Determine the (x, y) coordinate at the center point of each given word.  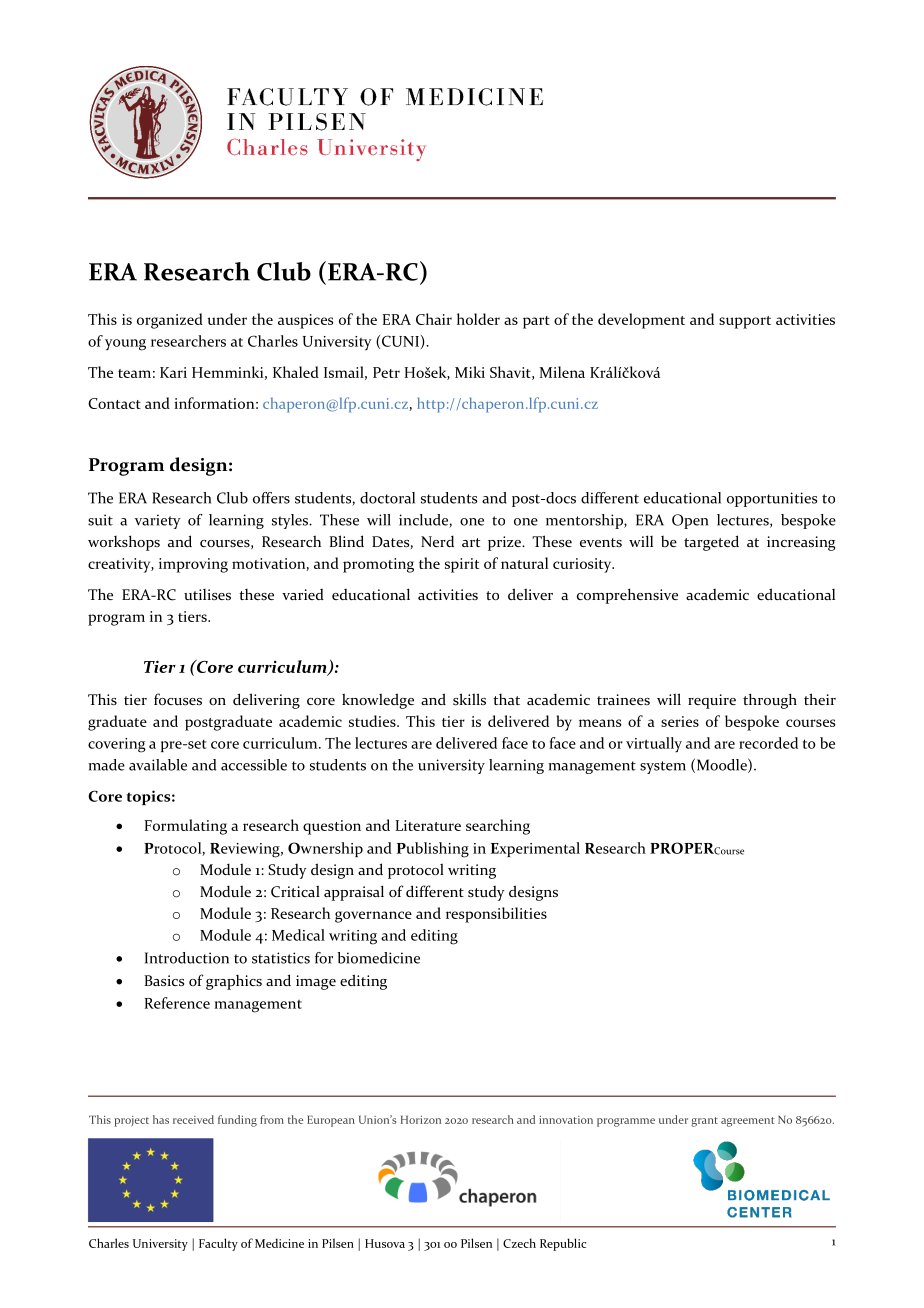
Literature (428, 825)
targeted (711, 543)
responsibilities (496, 915)
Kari (173, 372)
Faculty (218, 1244)
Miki (470, 372)
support (745, 322)
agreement (747, 1122)
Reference (177, 1003)
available (158, 765)
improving (193, 565)
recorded (768, 743)
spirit (462, 565)
